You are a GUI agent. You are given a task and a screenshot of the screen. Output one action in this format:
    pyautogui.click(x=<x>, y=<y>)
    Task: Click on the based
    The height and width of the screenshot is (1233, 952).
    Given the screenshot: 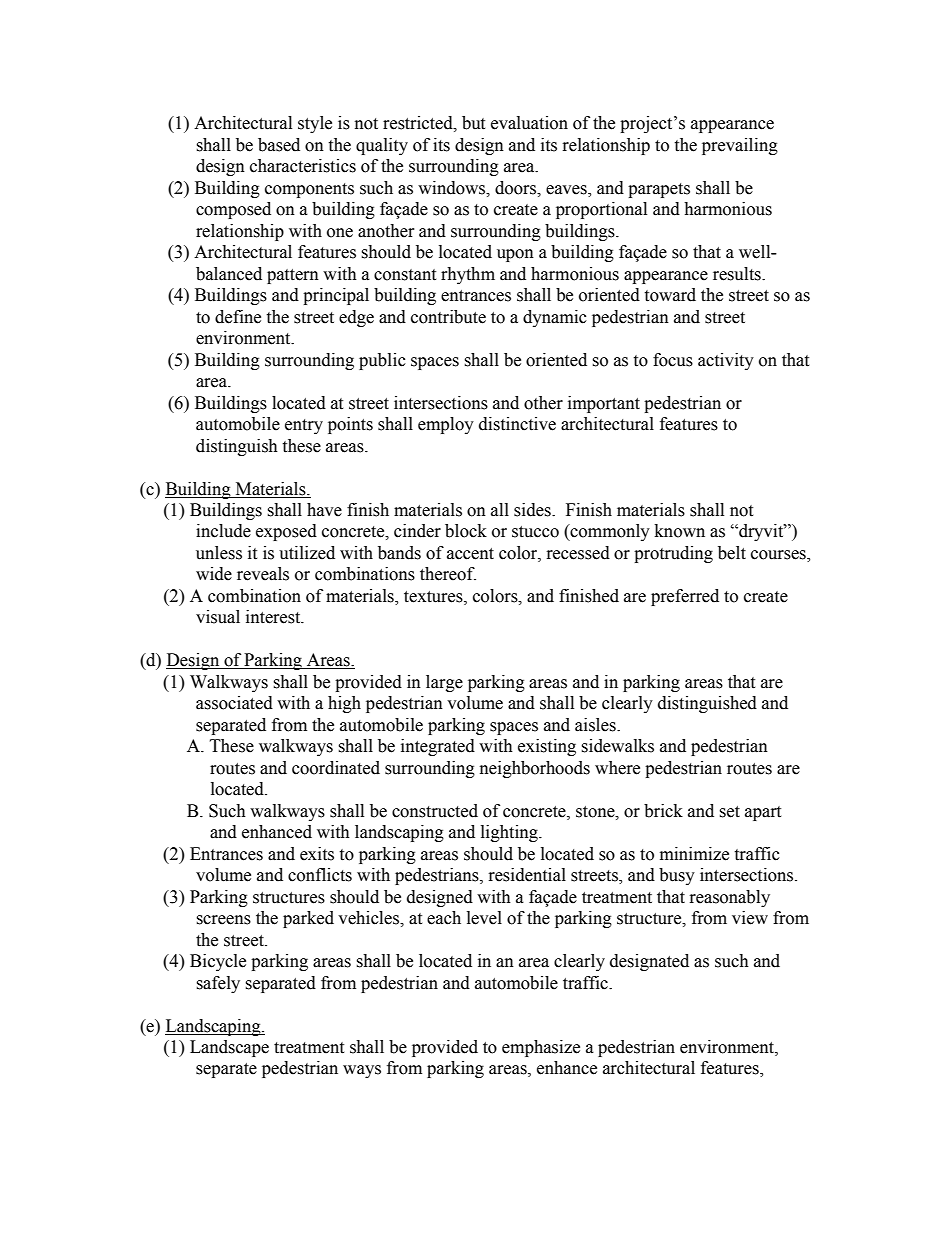 What is the action you would take?
    pyautogui.click(x=279, y=145)
